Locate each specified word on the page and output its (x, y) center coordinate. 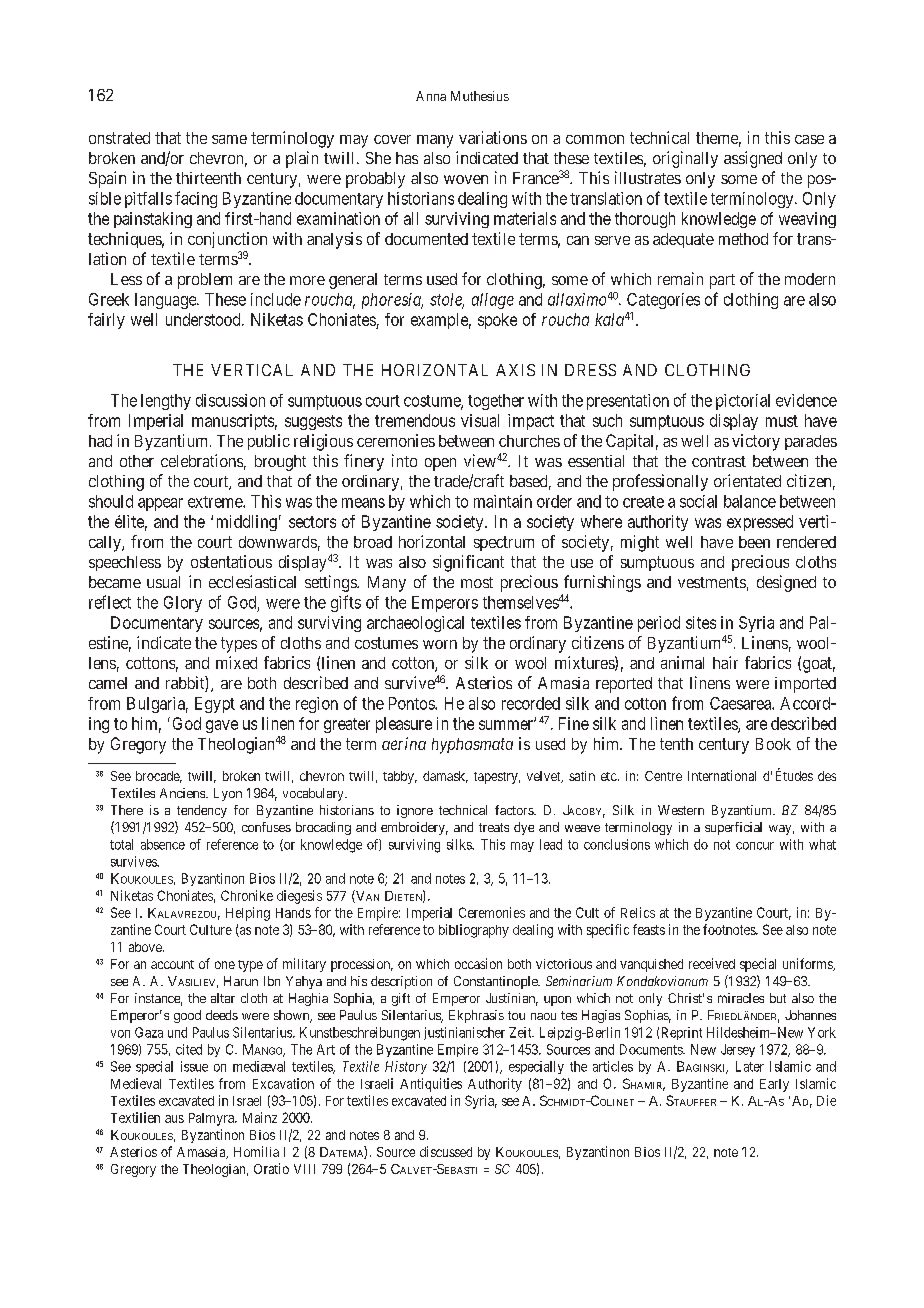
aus (174, 1119)
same (229, 139)
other (137, 461)
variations (493, 137)
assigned (753, 159)
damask (445, 777)
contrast (719, 461)
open (440, 464)
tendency (202, 811)
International (722, 775)
